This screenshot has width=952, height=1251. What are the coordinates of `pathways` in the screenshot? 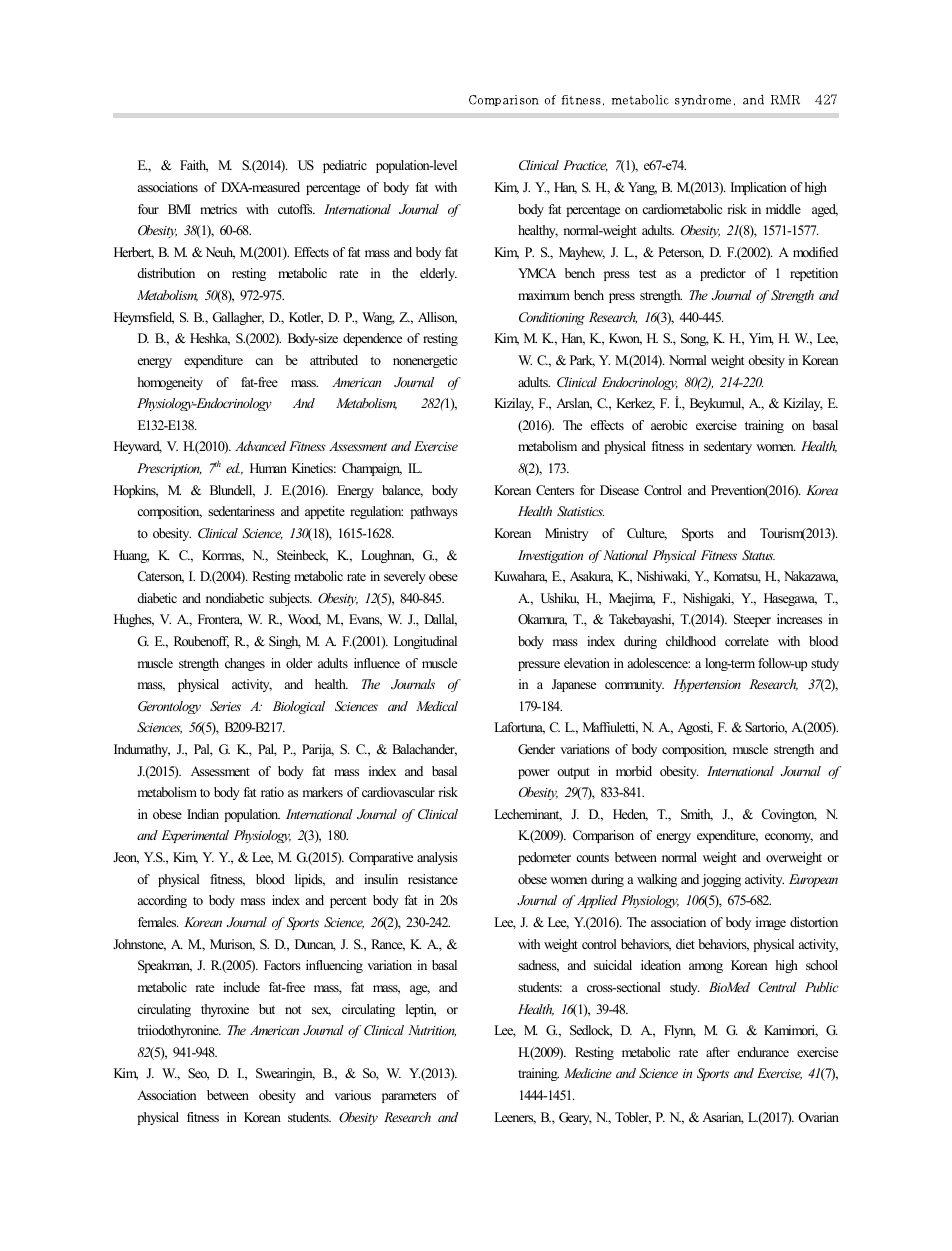 It's located at (434, 512).
